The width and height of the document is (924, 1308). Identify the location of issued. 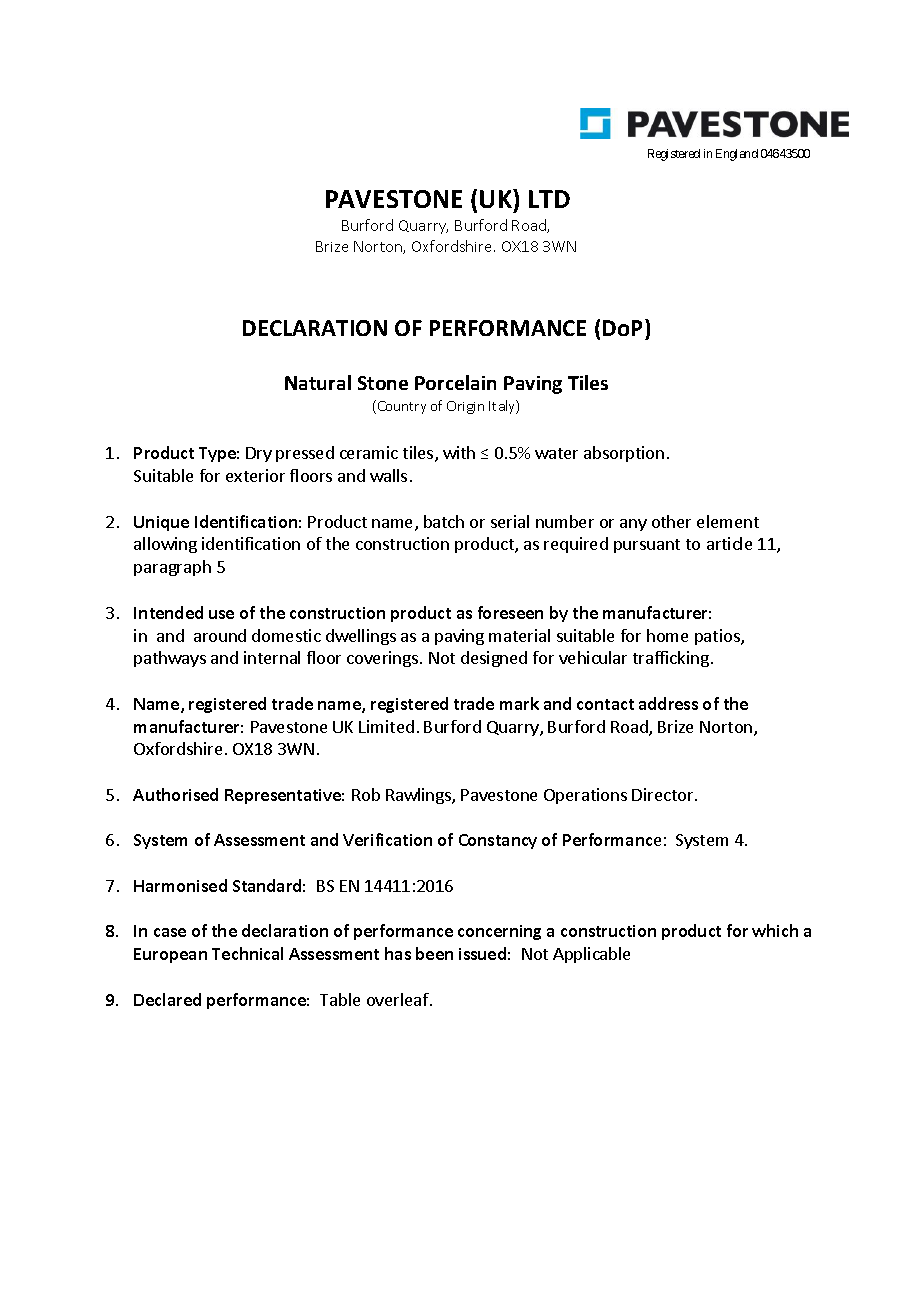
(482, 953).
